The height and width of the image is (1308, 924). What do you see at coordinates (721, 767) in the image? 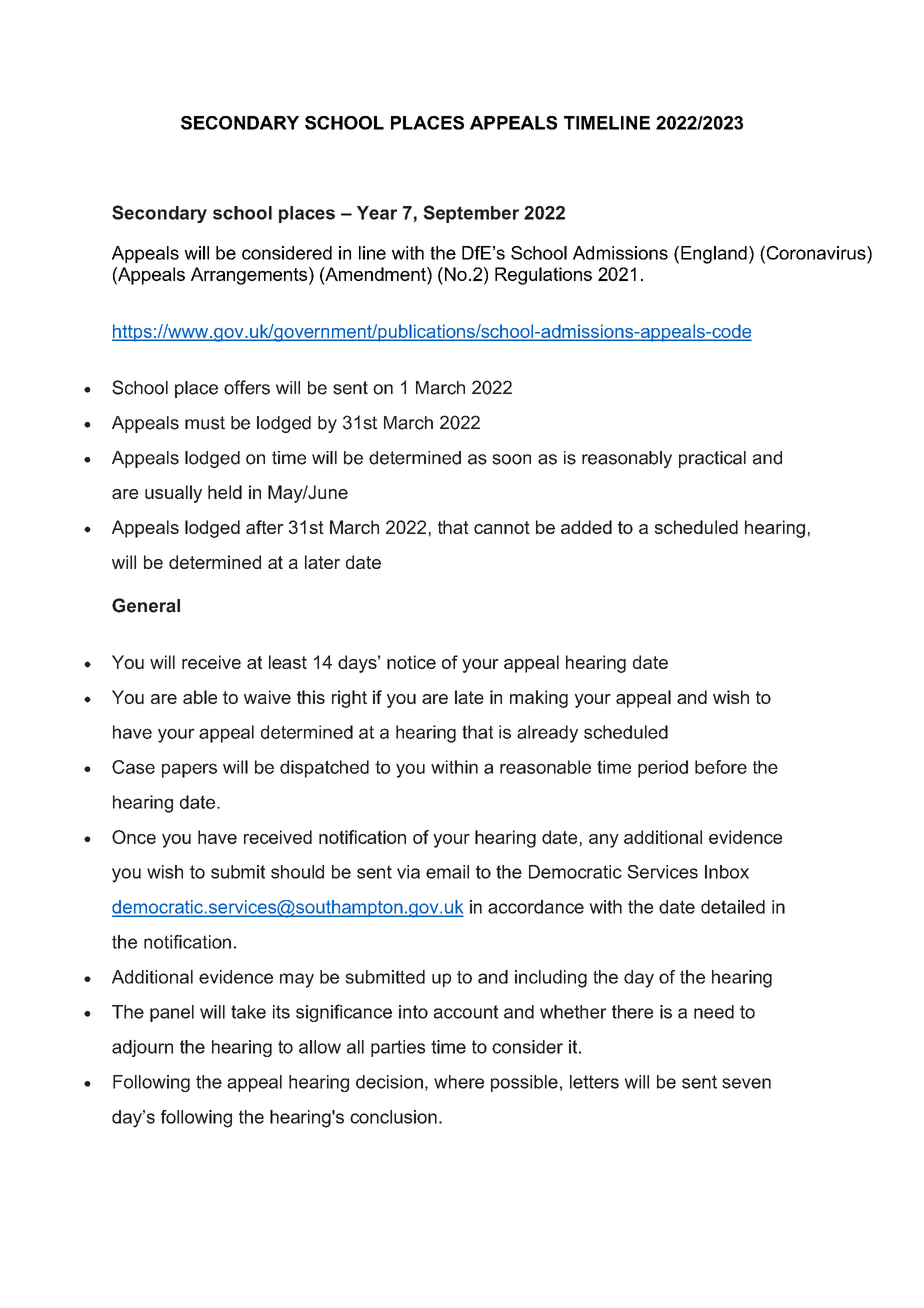
I see `before` at bounding box center [721, 767].
